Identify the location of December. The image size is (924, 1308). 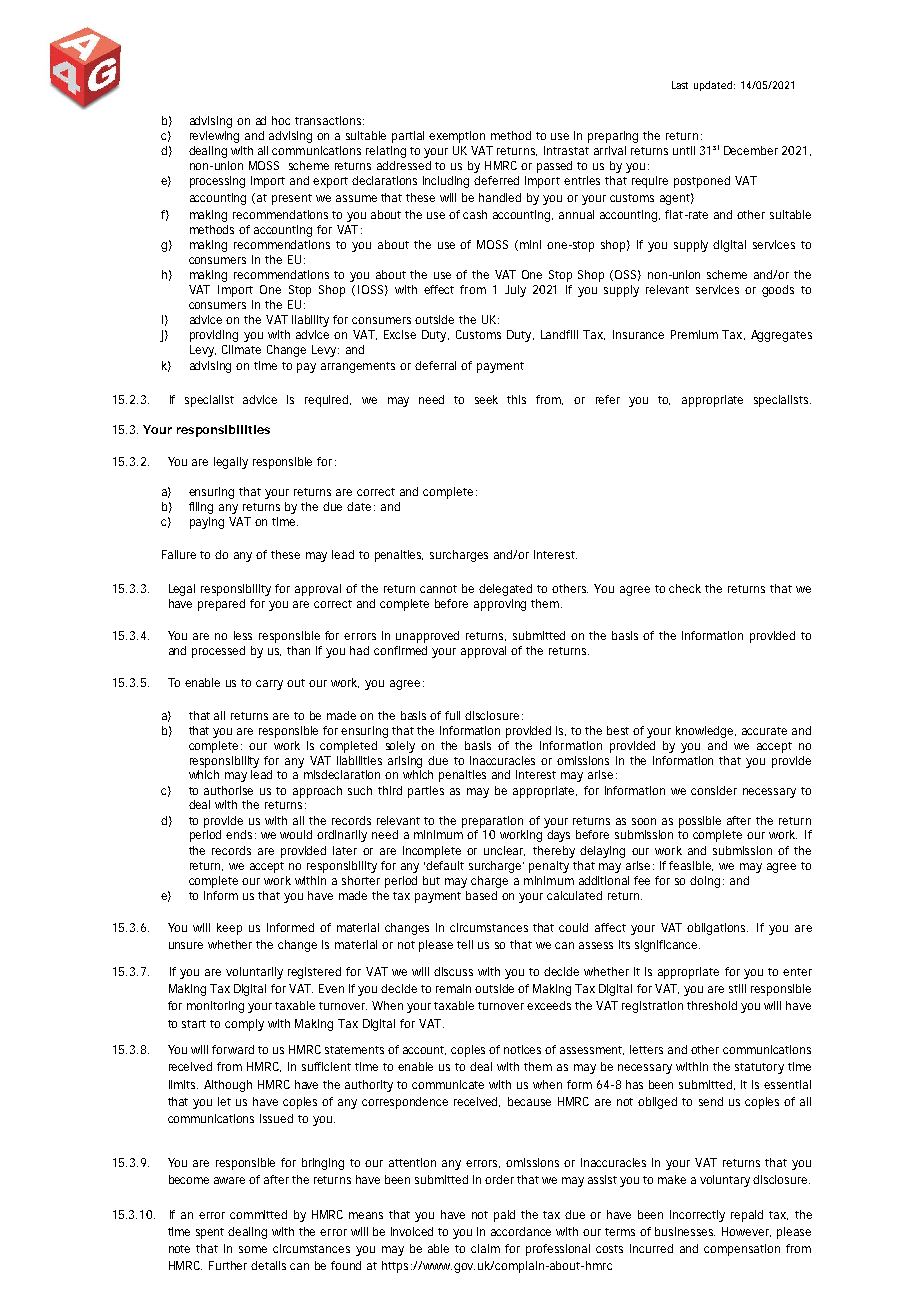
(751, 150).
